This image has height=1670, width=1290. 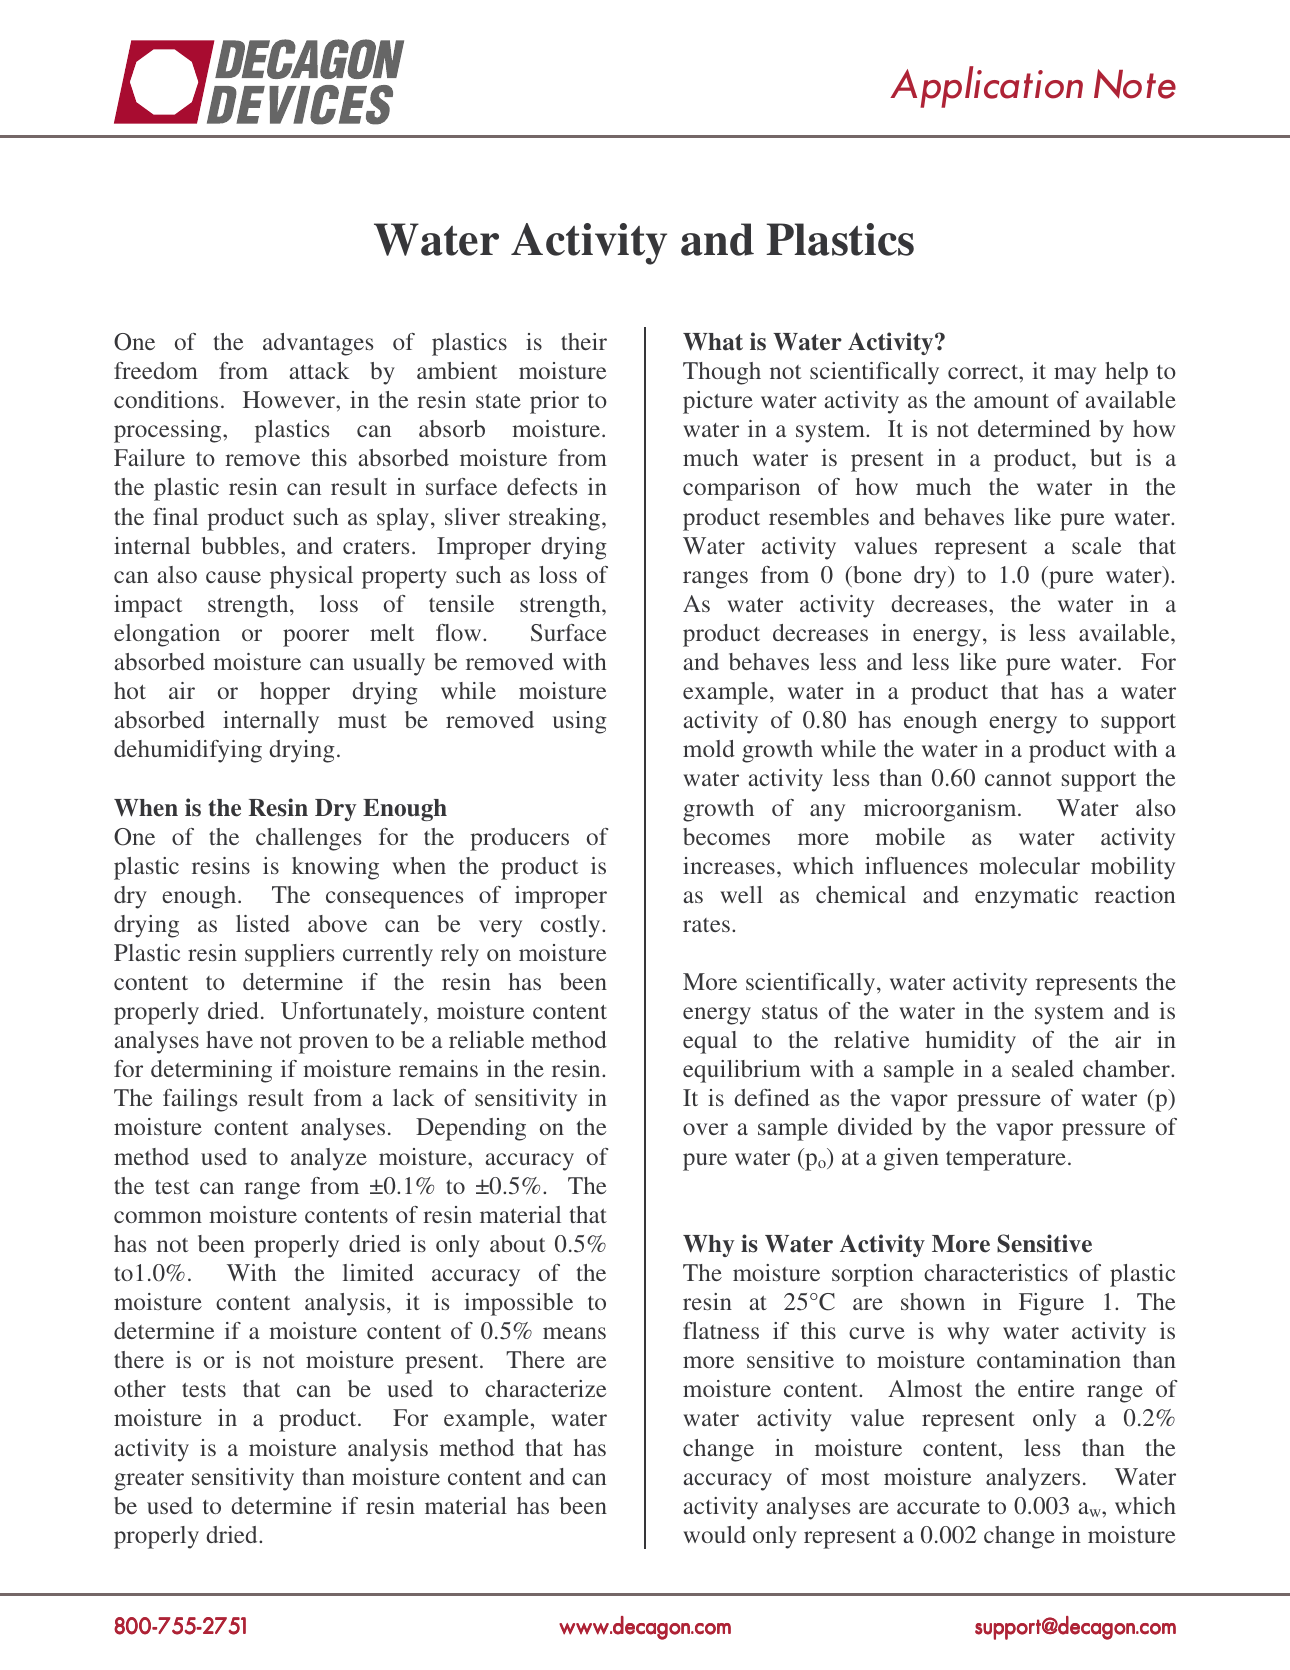 What do you see at coordinates (319, 370) in the image?
I see `attack` at bounding box center [319, 370].
